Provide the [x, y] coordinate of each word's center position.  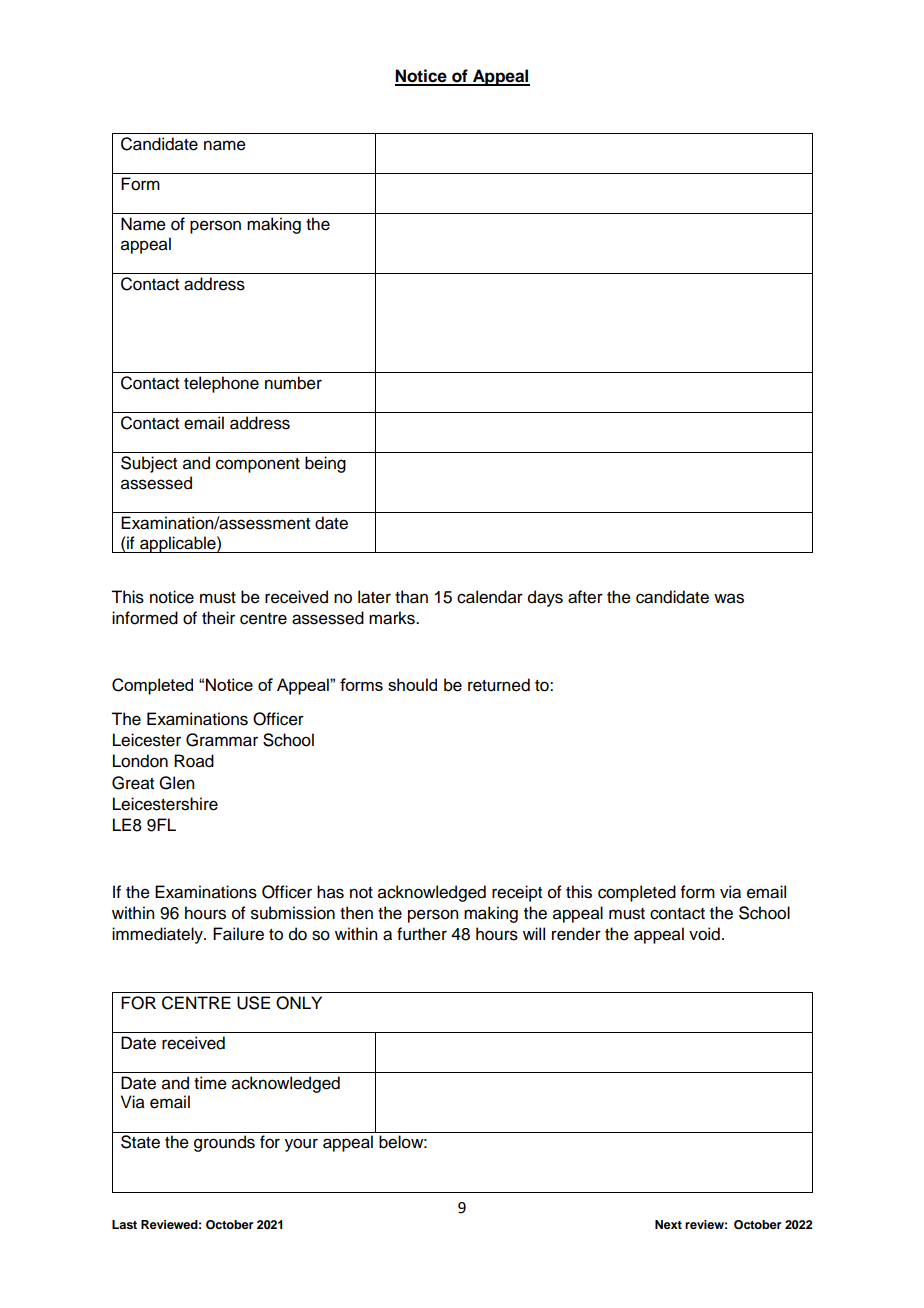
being [325, 464]
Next [668, 1224]
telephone [221, 384]
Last [124, 1224]
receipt [517, 893]
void [704, 934]
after [585, 597]
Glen [176, 783]
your [301, 1145]
